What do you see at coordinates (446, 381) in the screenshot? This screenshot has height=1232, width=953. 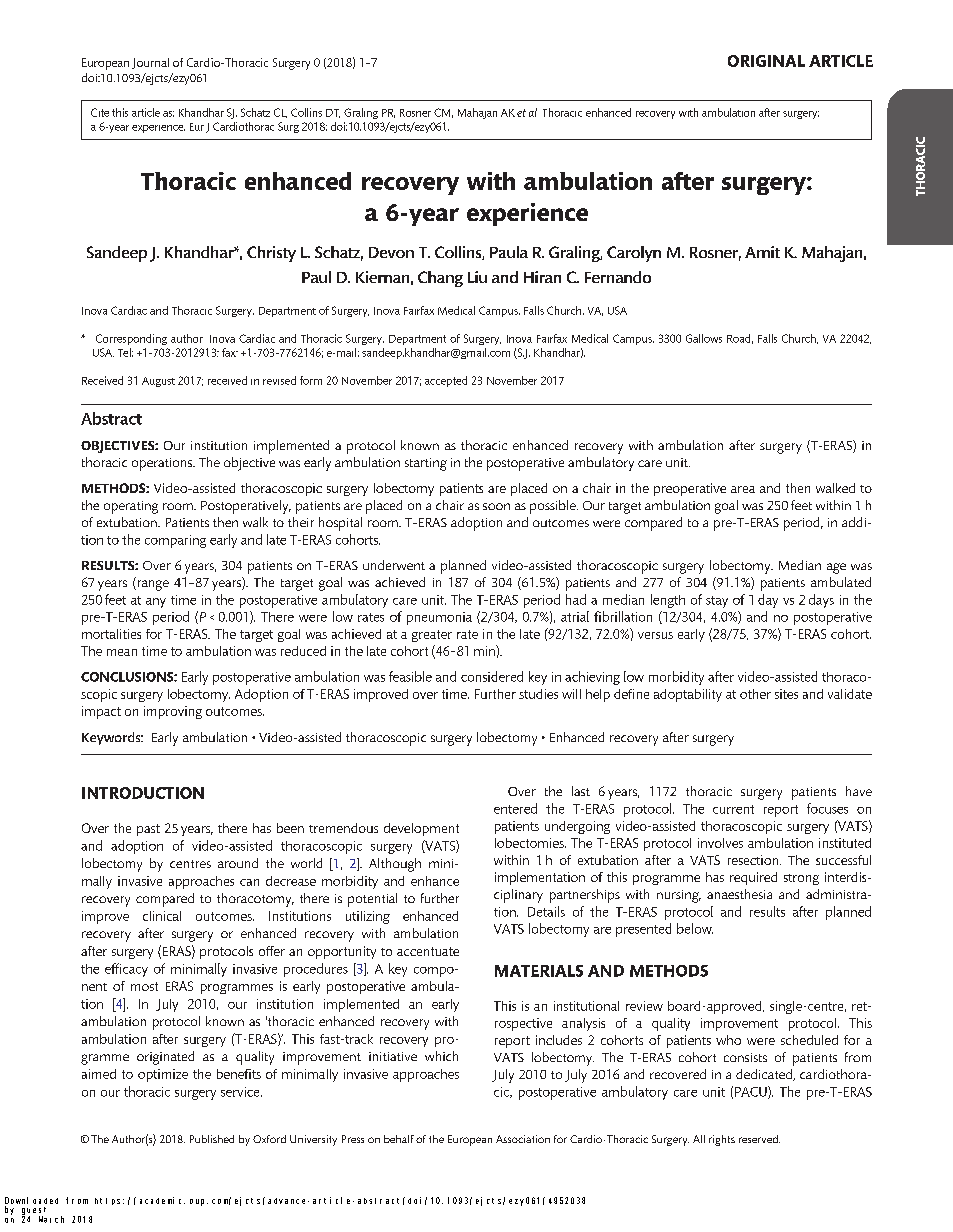 I see `accepted` at bounding box center [446, 381].
